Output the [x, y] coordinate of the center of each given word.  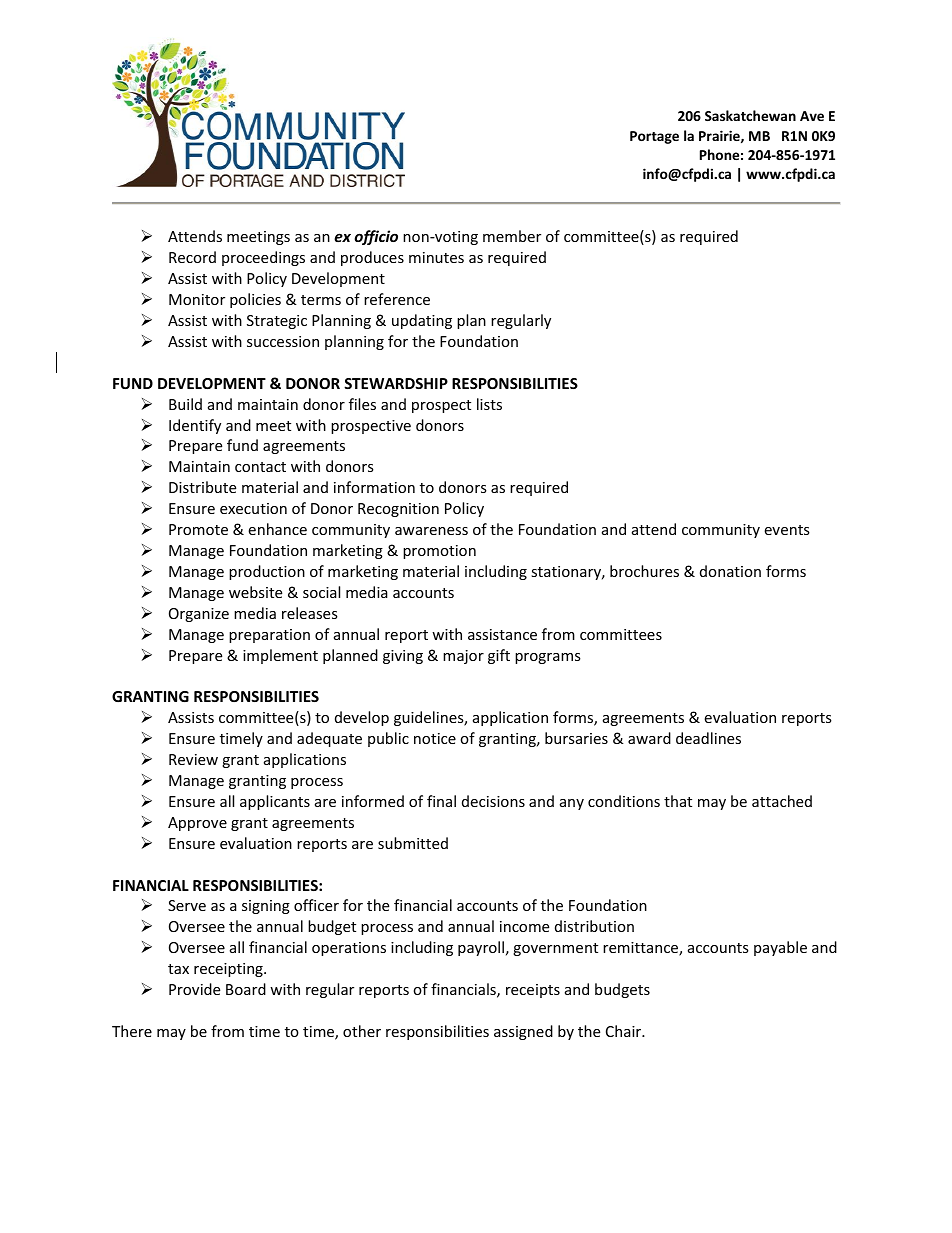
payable [780, 948]
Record [192, 257]
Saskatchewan [750, 115]
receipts [533, 991]
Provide [194, 989]
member [512, 236]
